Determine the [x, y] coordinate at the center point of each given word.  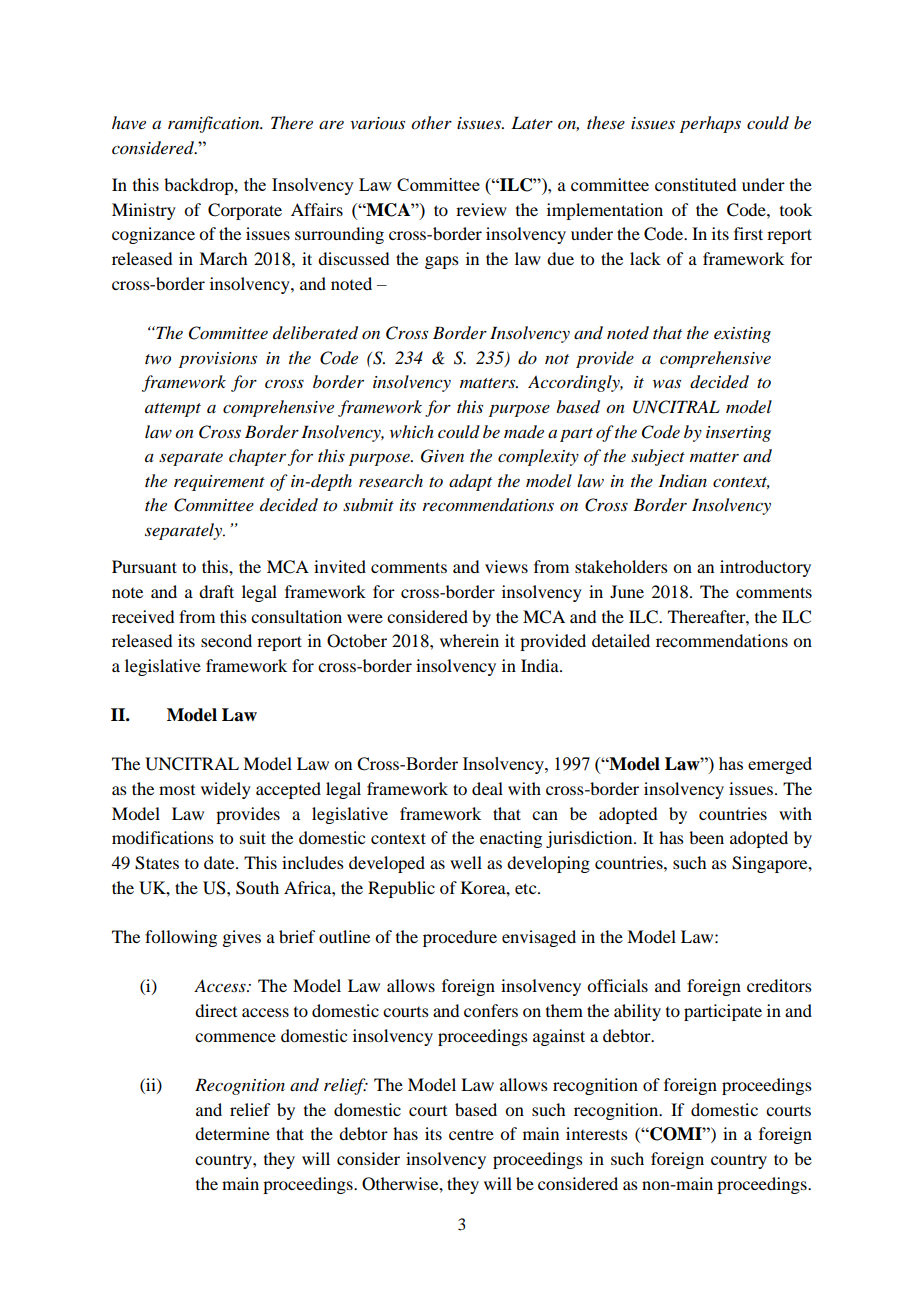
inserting [738, 434]
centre [471, 1135]
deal [487, 788]
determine [232, 1133]
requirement [219, 483]
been [706, 837]
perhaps [710, 124]
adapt [470, 482]
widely [226, 790]
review [481, 209]
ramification [215, 124]
